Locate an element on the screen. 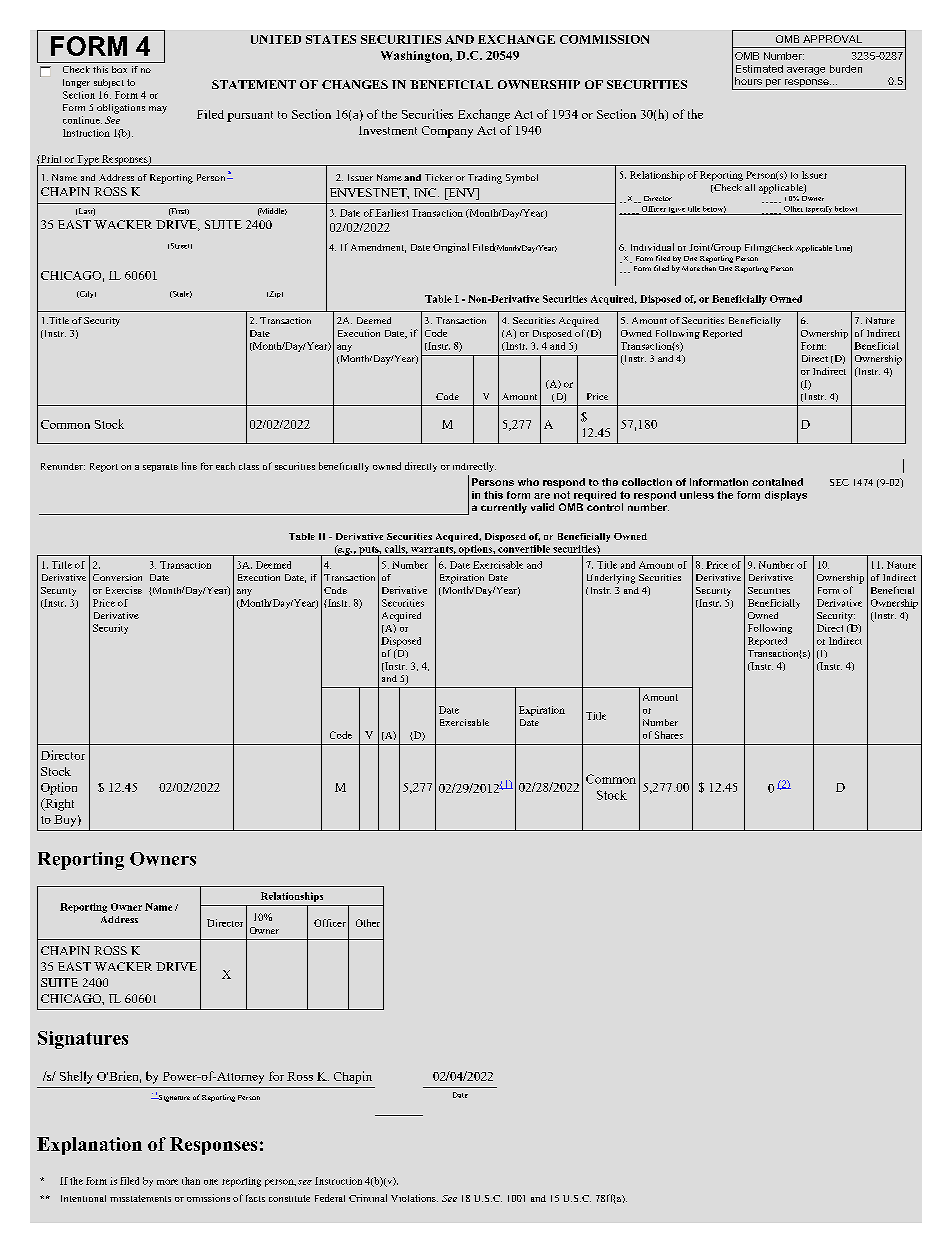 The image size is (952, 1233). Violations is located at coordinates (414, 1198).
